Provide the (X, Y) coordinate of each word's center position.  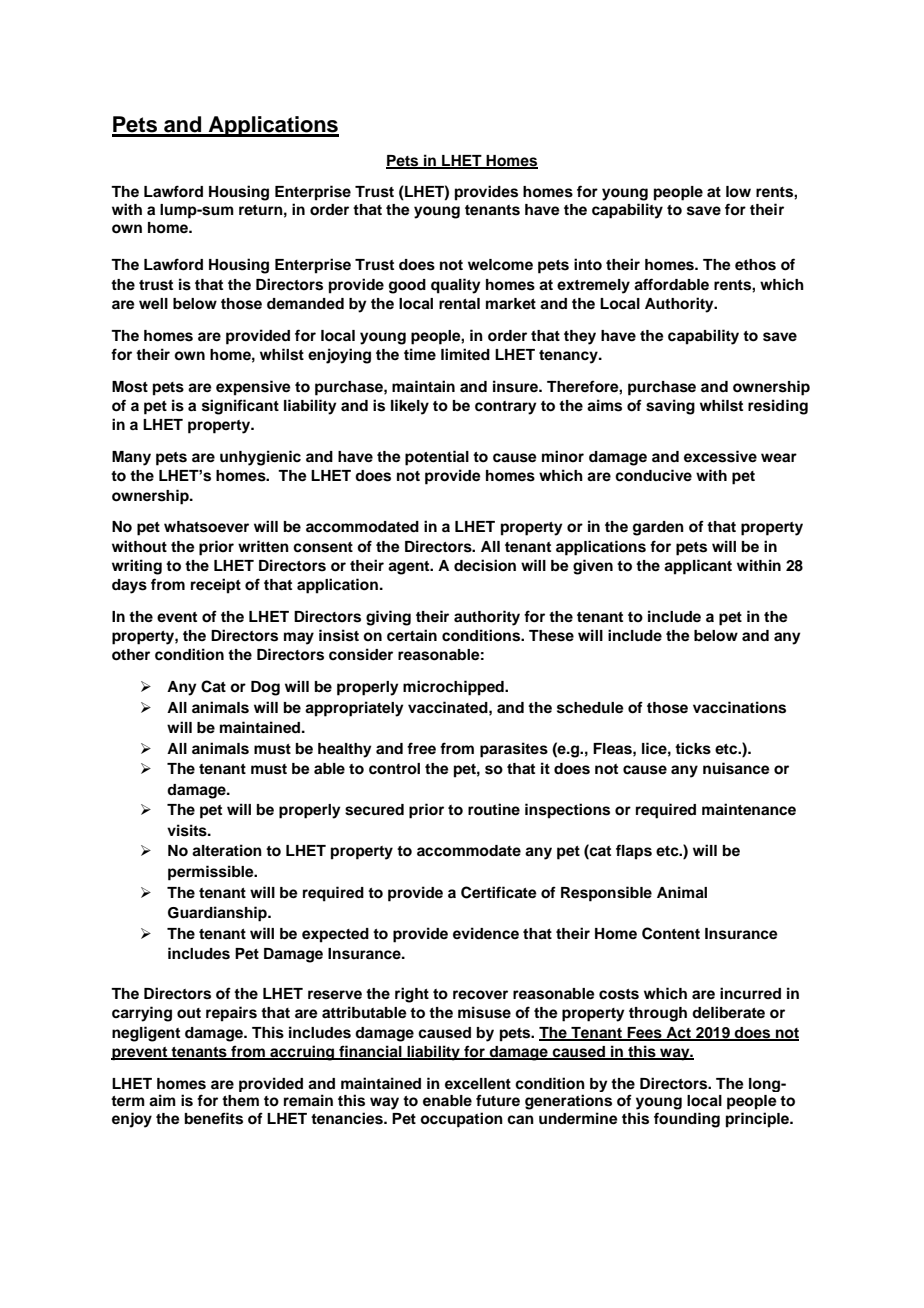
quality (456, 286)
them (240, 1100)
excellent (478, 1083)
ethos (755, 265)
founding (687, 1120)
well (153, 304)
